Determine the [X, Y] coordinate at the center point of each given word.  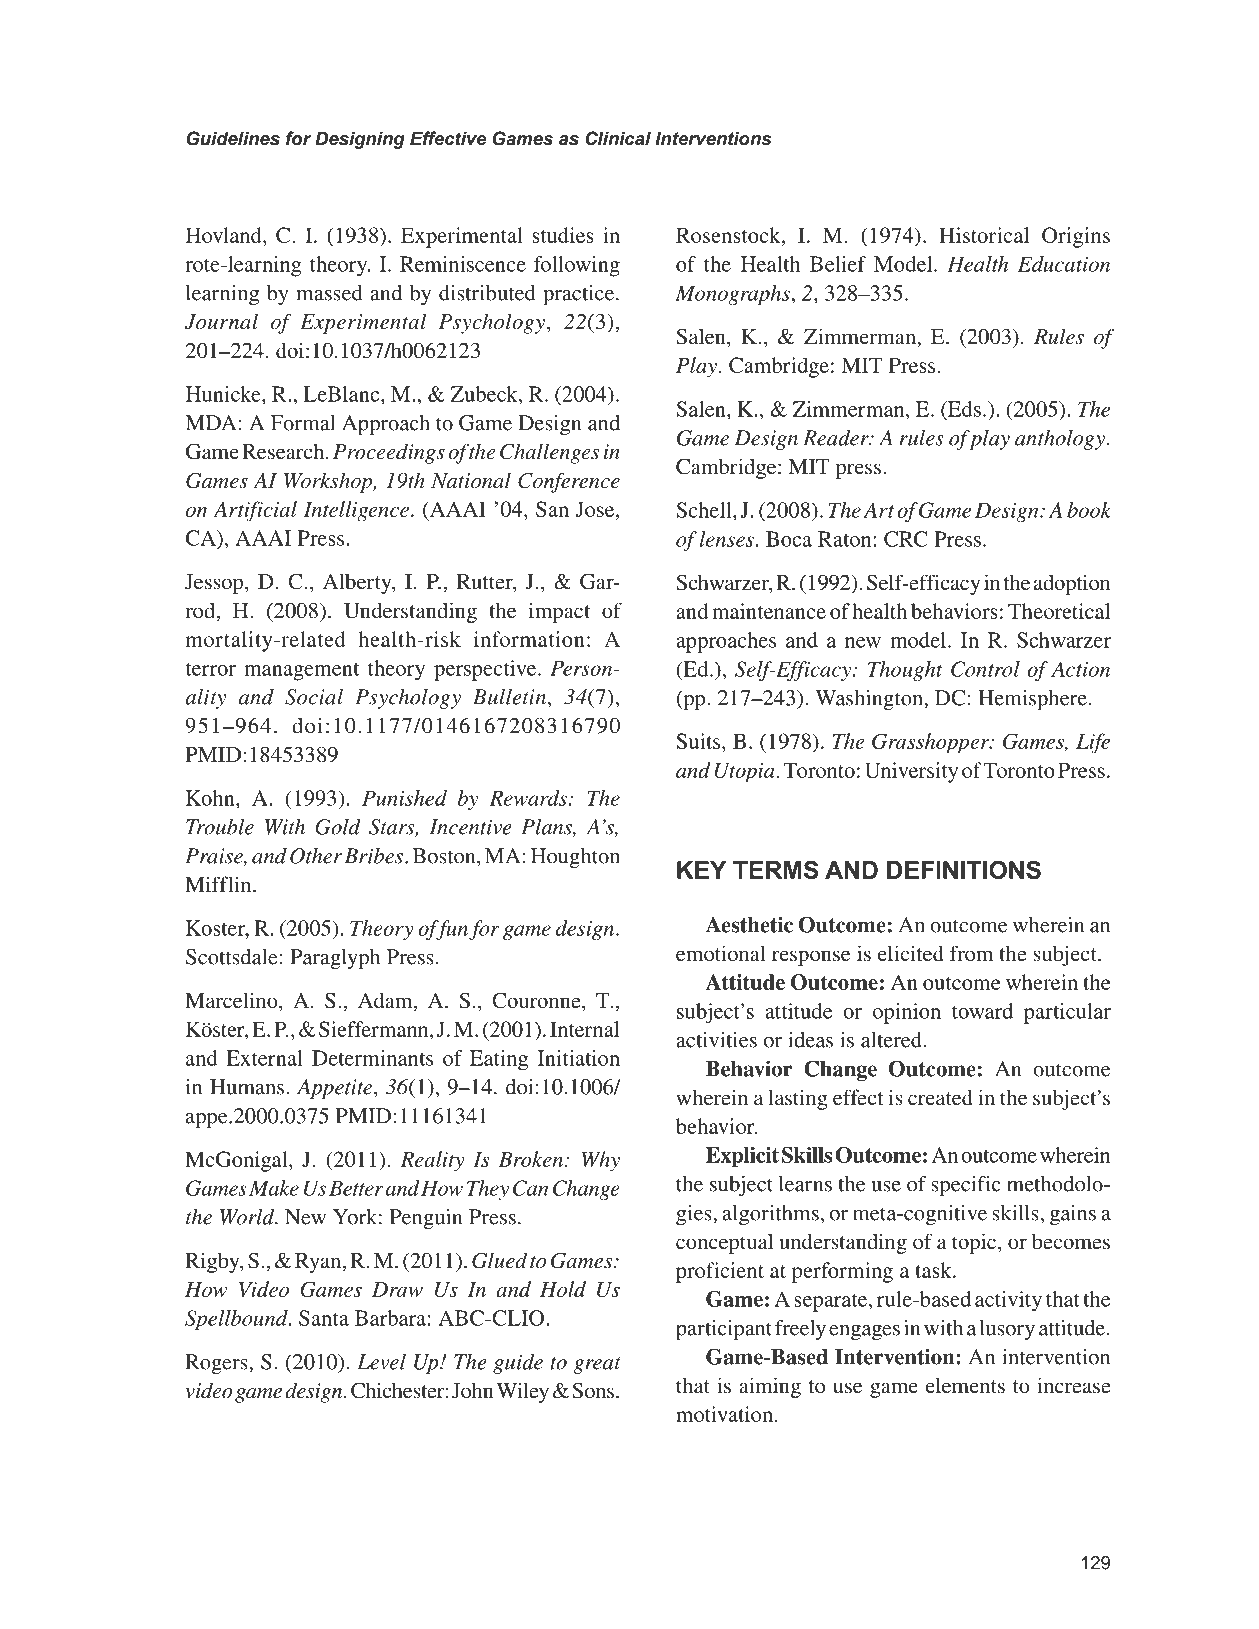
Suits [700, 741]
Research [283, 451]
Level [381, 1362]
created [940, 1097]
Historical [984, 235]
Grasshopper [932, 743]
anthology [1060, 440]
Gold [338, 827]
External [264, 1058]
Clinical [618, 138]
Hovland [225, 235]
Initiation [579, 1058]
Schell [705, 510]
